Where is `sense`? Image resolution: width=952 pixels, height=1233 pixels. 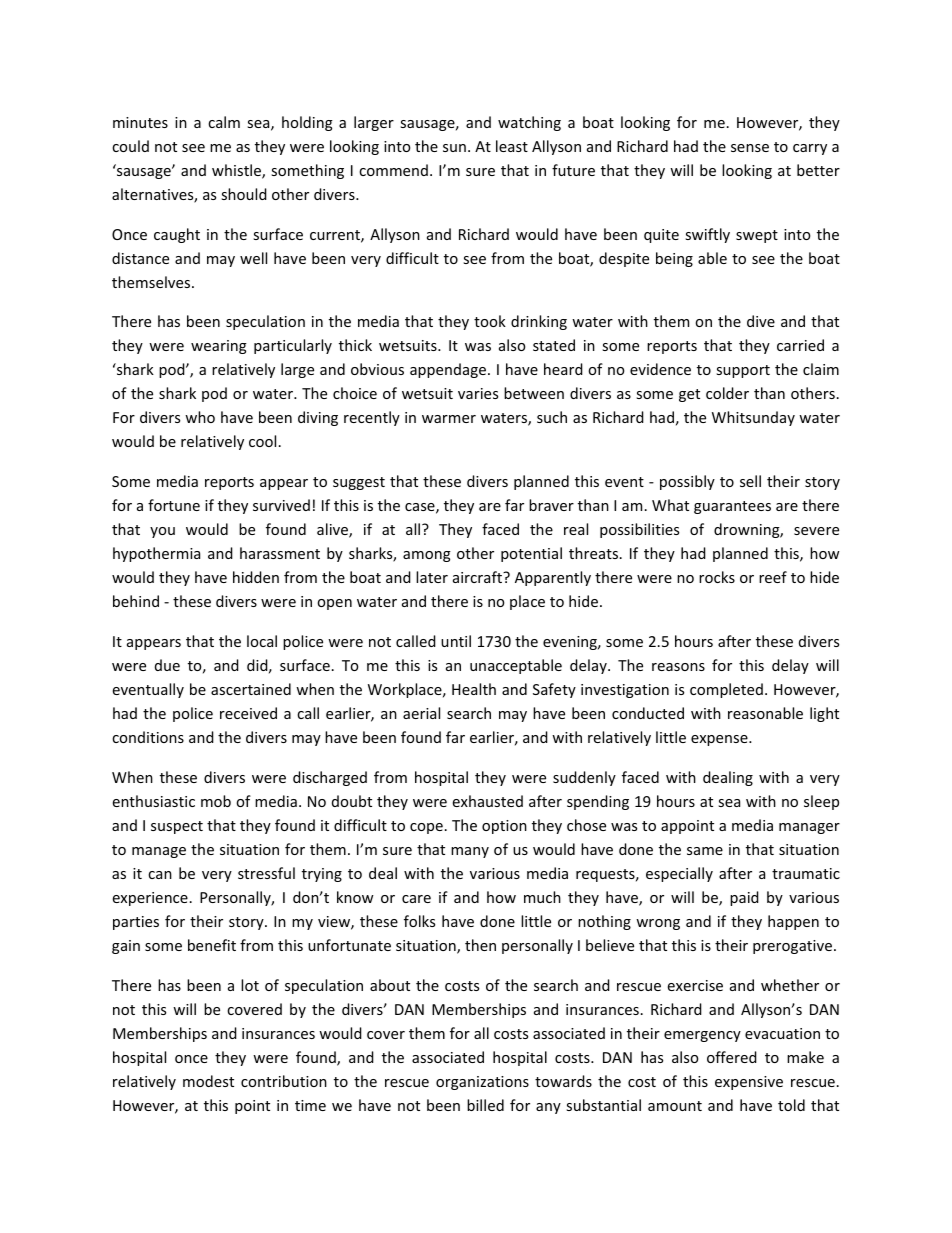
sense is located at coordinates (750, 148).
